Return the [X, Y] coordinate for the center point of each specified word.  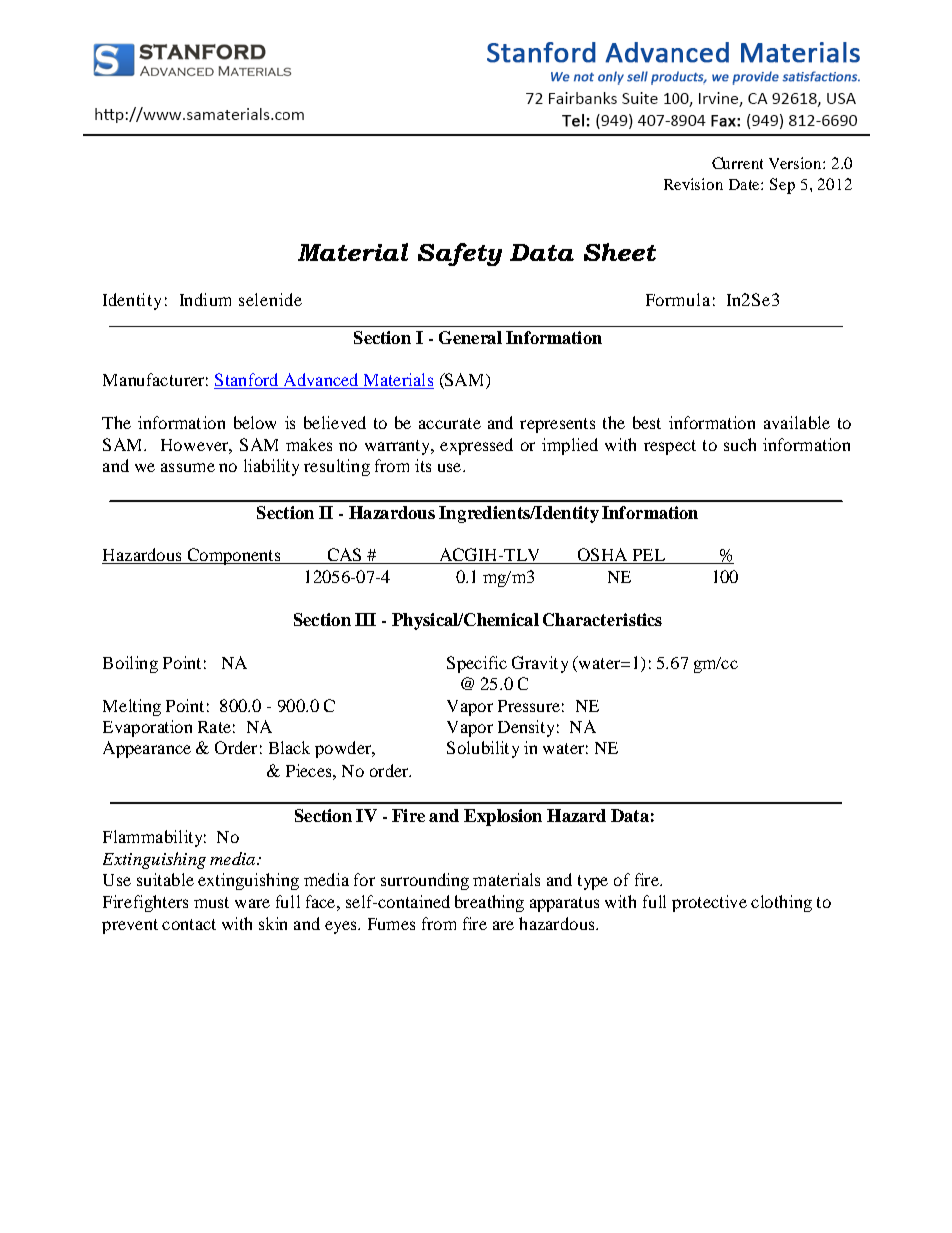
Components [234, 556]
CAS [344, 556]
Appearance [147, 749]
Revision [693, 184]
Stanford [247, 381]
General [470, 337]
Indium [205, 299]
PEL [649, 555]
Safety [460, 254]
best [647, 422]
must [211, 902]
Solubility [483, 749]
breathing [489, 903]
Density [526, 728]
